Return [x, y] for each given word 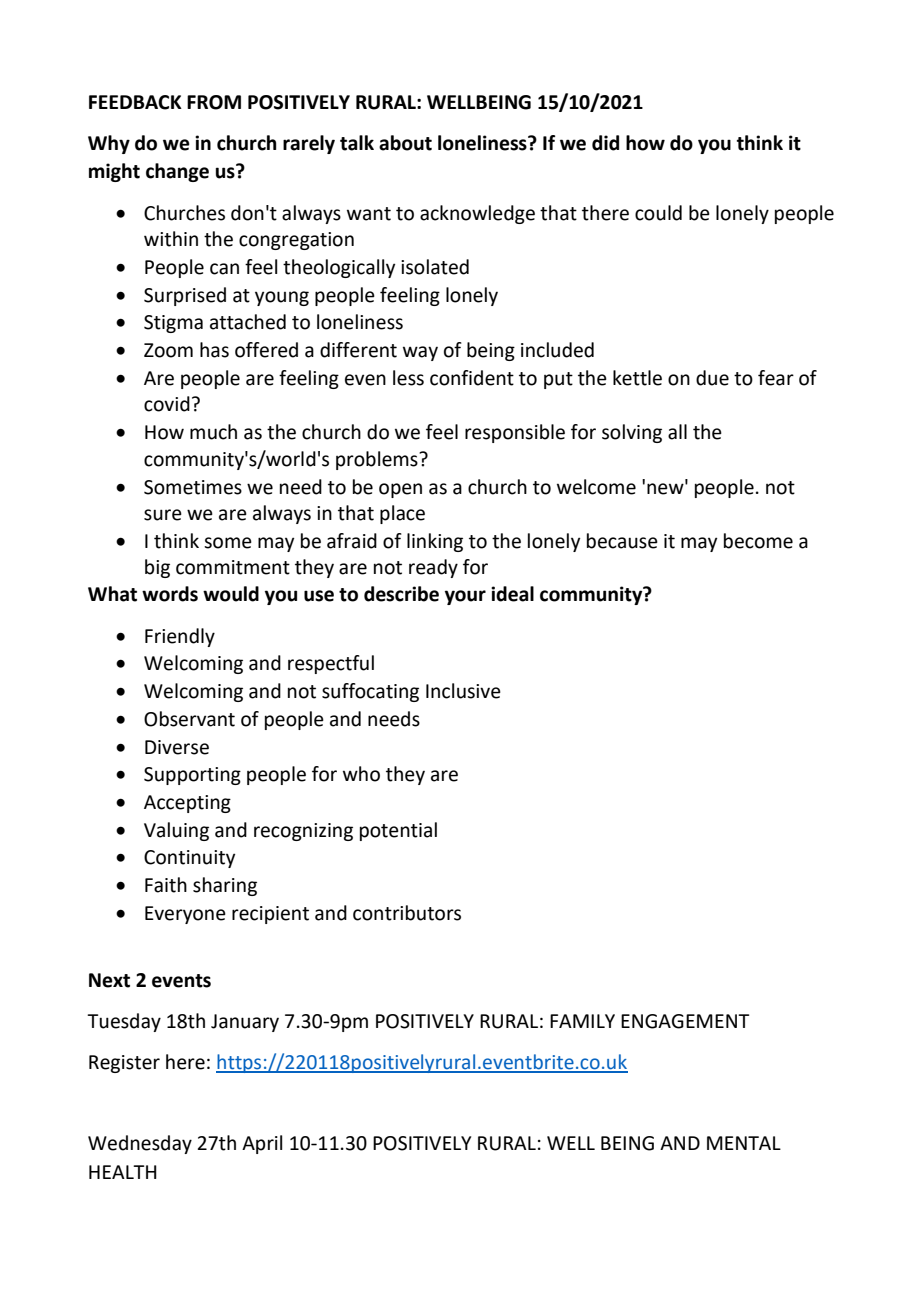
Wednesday [140, 1144]
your [465, 597]
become [758, 541]
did [605, 143]
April [262, 1144]
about [405, 143]
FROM [214, 102]
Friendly [180, 637]
